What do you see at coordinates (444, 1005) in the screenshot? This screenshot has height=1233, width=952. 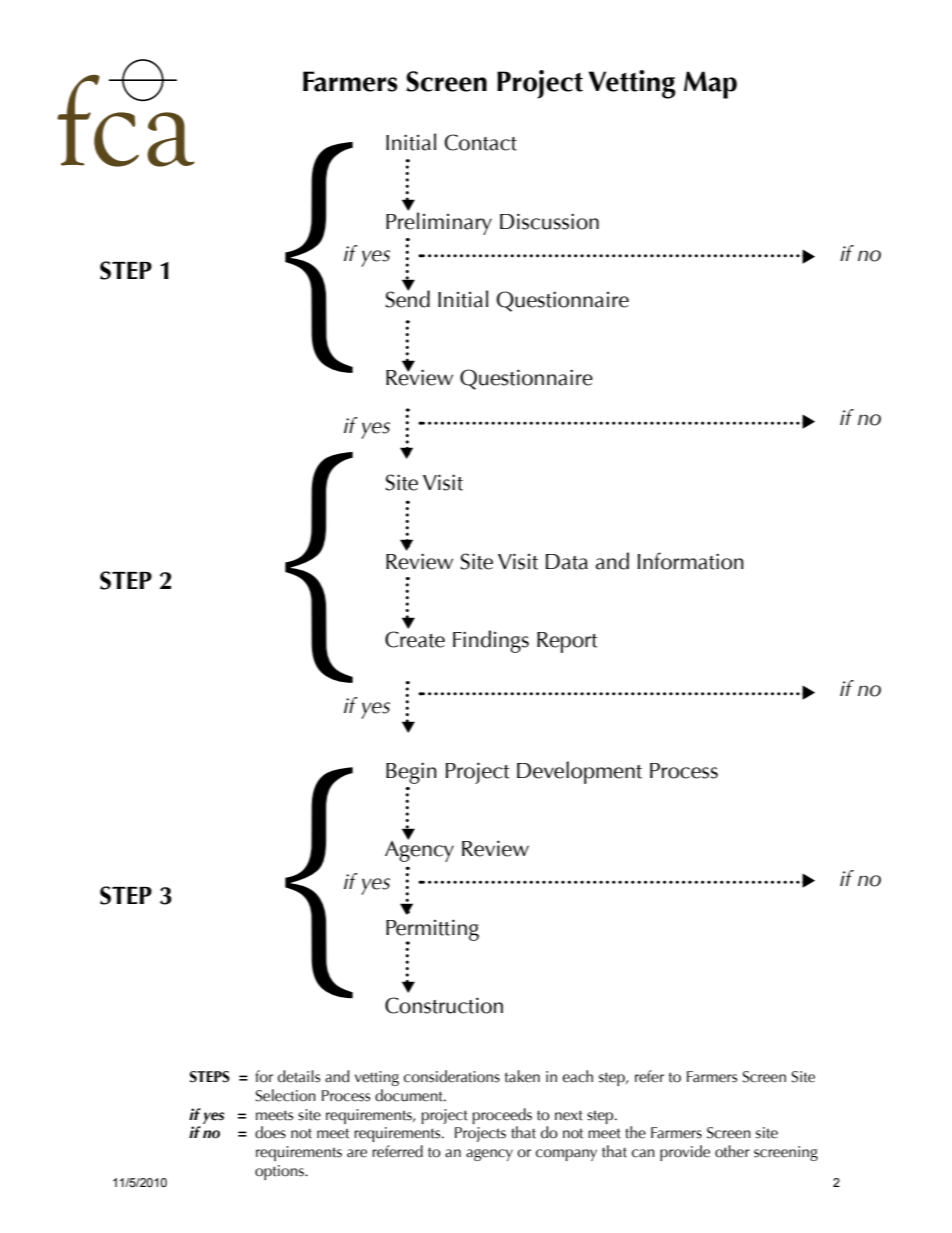 I see `Construction` at bounding box center [444, 1005].
